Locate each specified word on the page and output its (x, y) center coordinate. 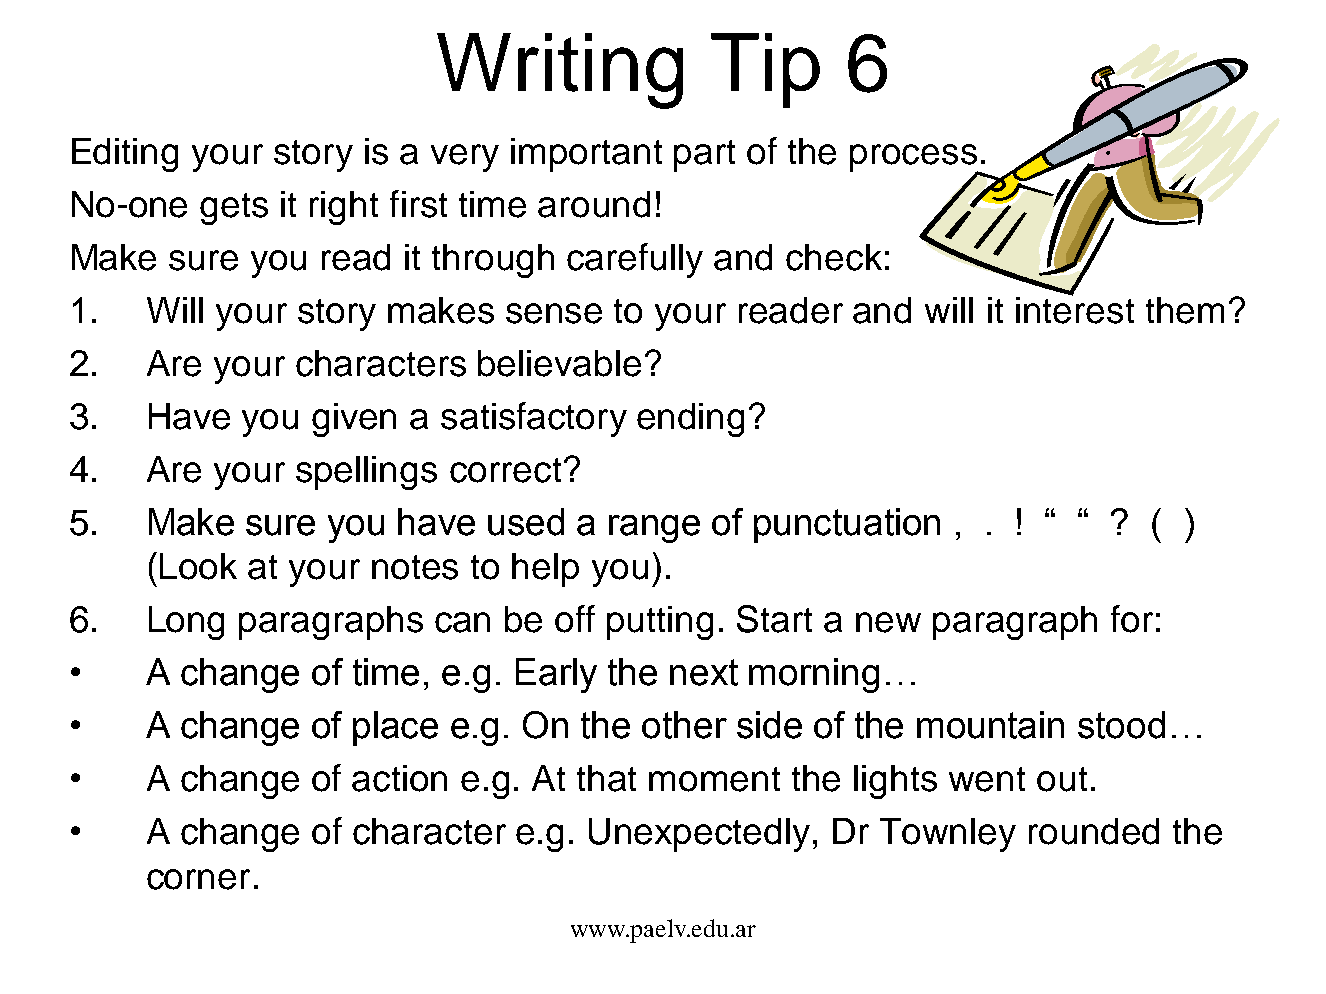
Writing (560, 71)
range (654, 529)
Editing (125, 155)
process (914, 159)
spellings (366, 473)
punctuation (847, 525)
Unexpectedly (699, 835)
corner (198, 879)
